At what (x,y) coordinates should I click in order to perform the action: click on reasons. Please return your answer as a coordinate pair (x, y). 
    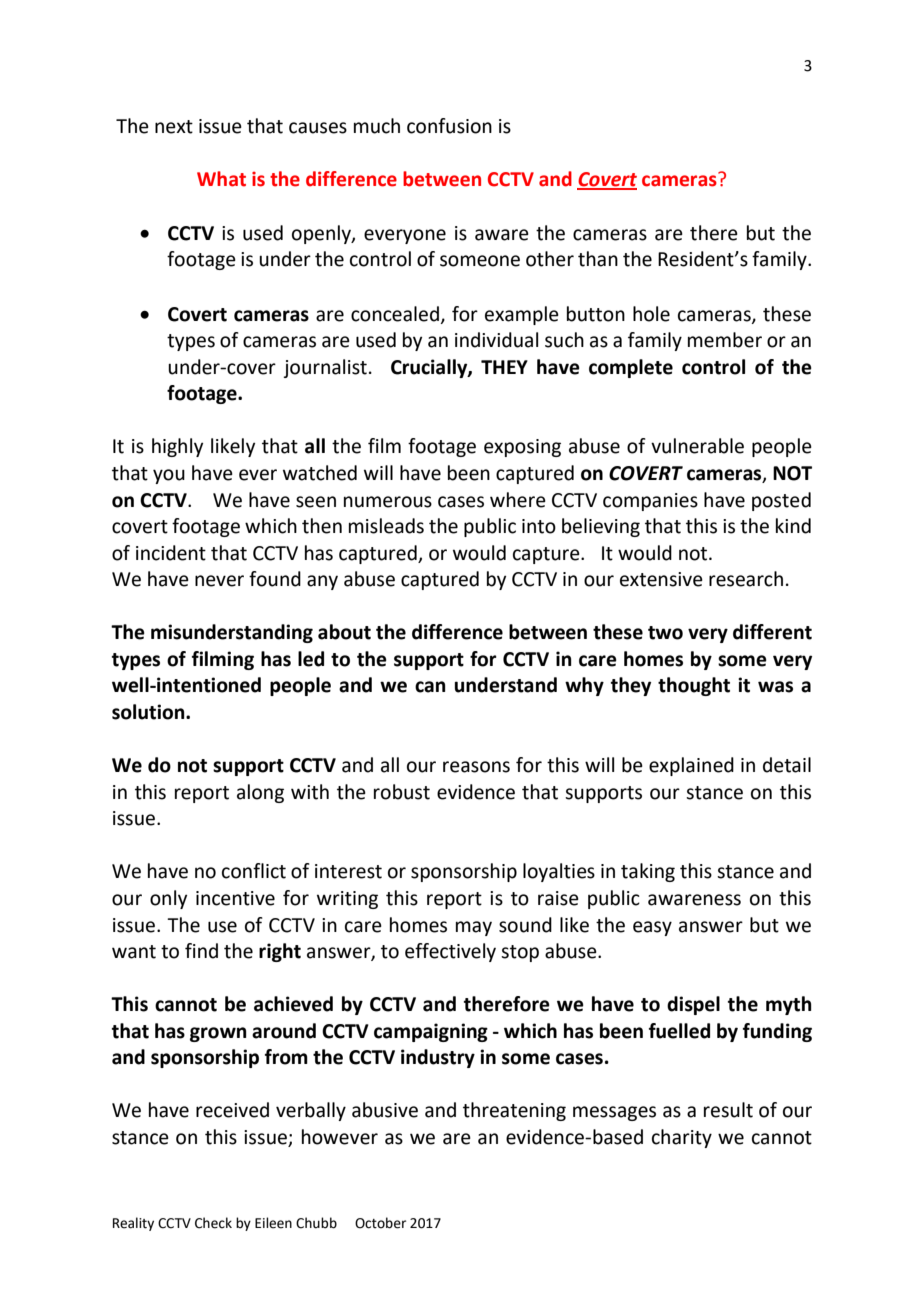
    Looking at the image, I should click on (476, 767).
